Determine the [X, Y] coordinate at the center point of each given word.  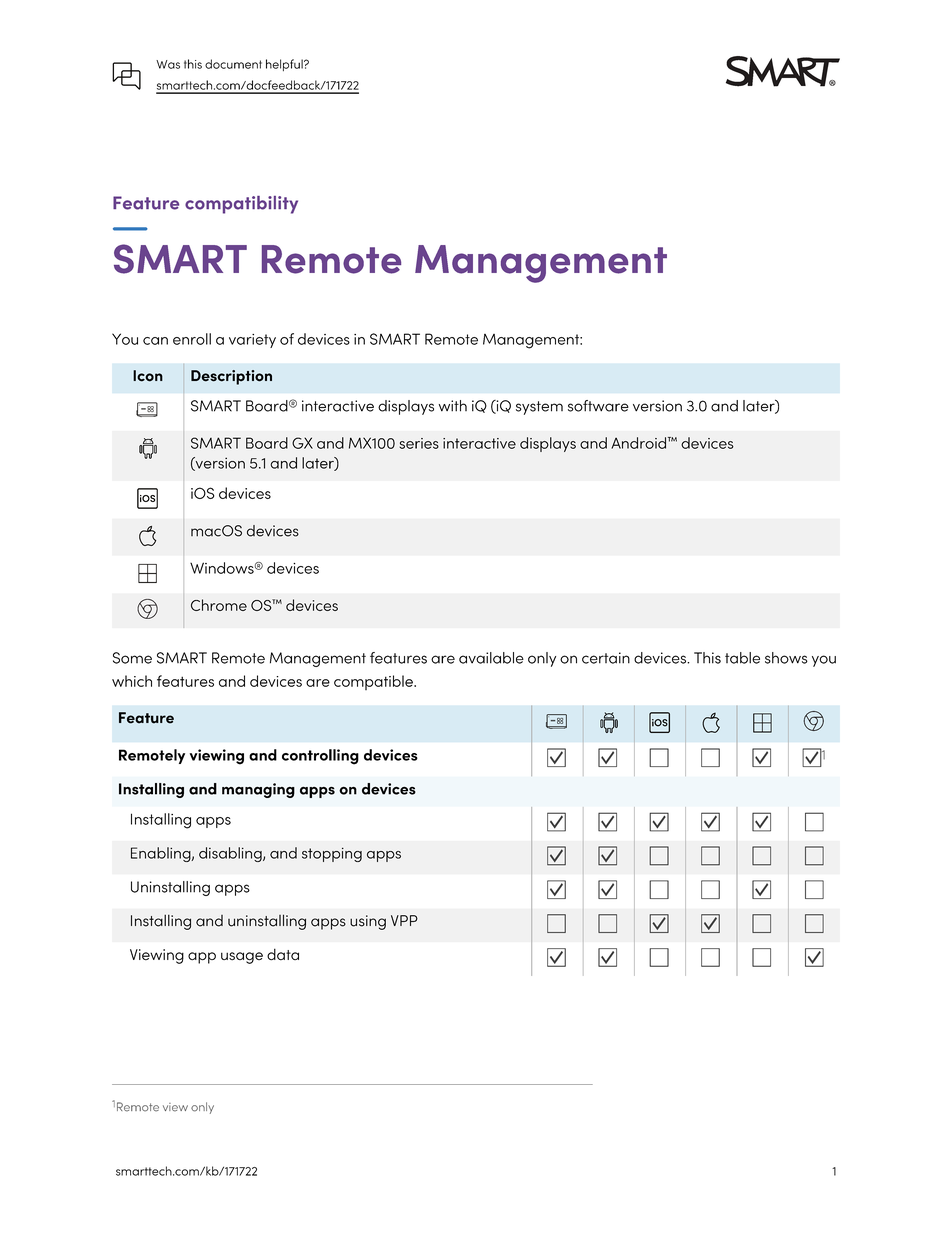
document [233, 64]
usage [242, 958]
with [453, 406]
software [598, 406]
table [742, 658]
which [132, 681]
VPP [404, 920]
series [419, 443]
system [539, 408]
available [491, 658]
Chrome [219, 605]
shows [786, 658]
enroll [192, 339]
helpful [285, 65]
